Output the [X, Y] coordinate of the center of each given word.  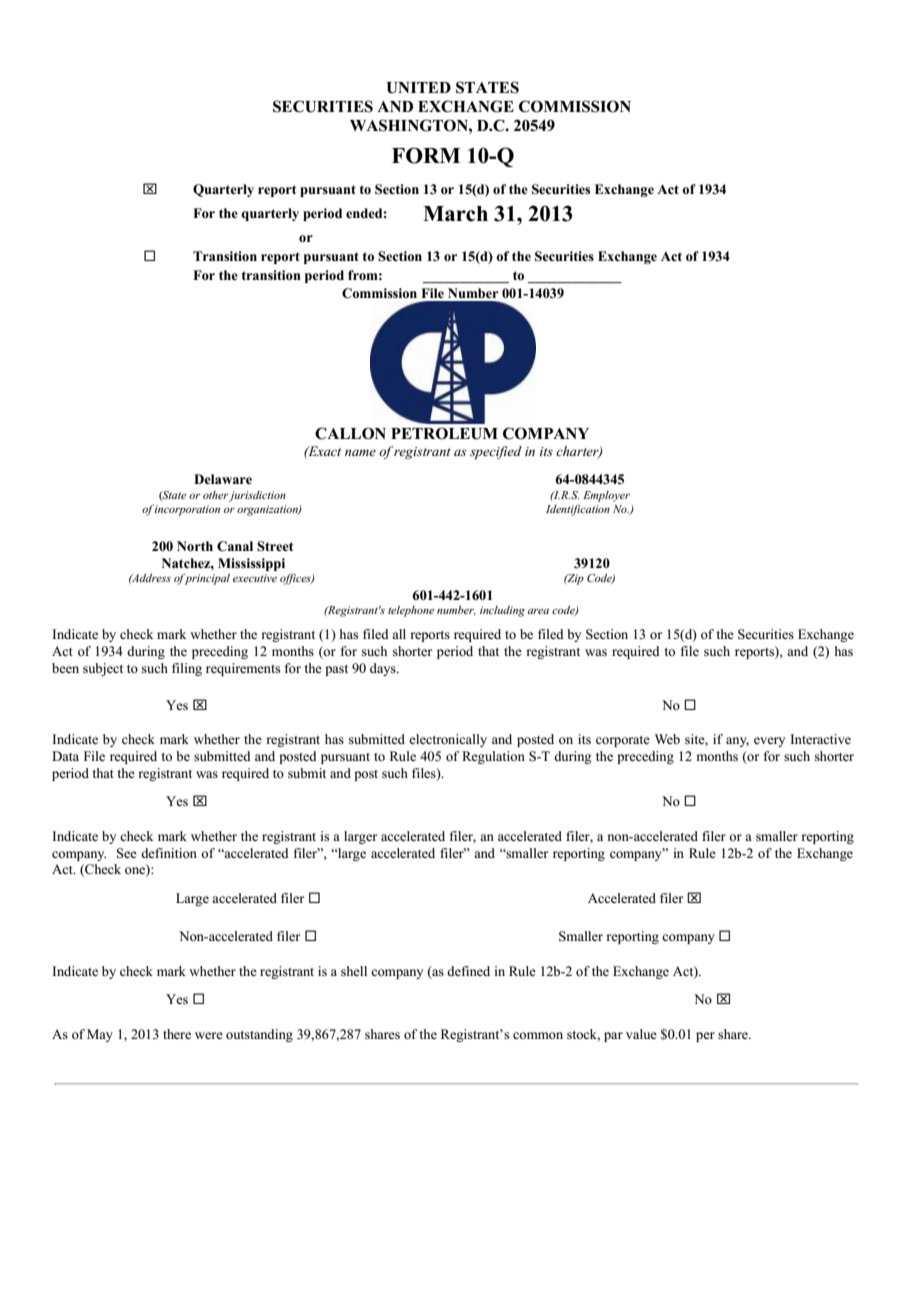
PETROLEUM [444, 433]
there [177, 1034]
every [769, 742]
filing [187, 669]
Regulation [493, 757]
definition [169, 853]
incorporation [187, 510]
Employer [606, 496]
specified [496, 452]
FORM [426, 155]
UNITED [419, 88]
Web [667, 739]
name [360, 452]
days [384, 669]
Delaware [223, 479]
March [455, 214]
